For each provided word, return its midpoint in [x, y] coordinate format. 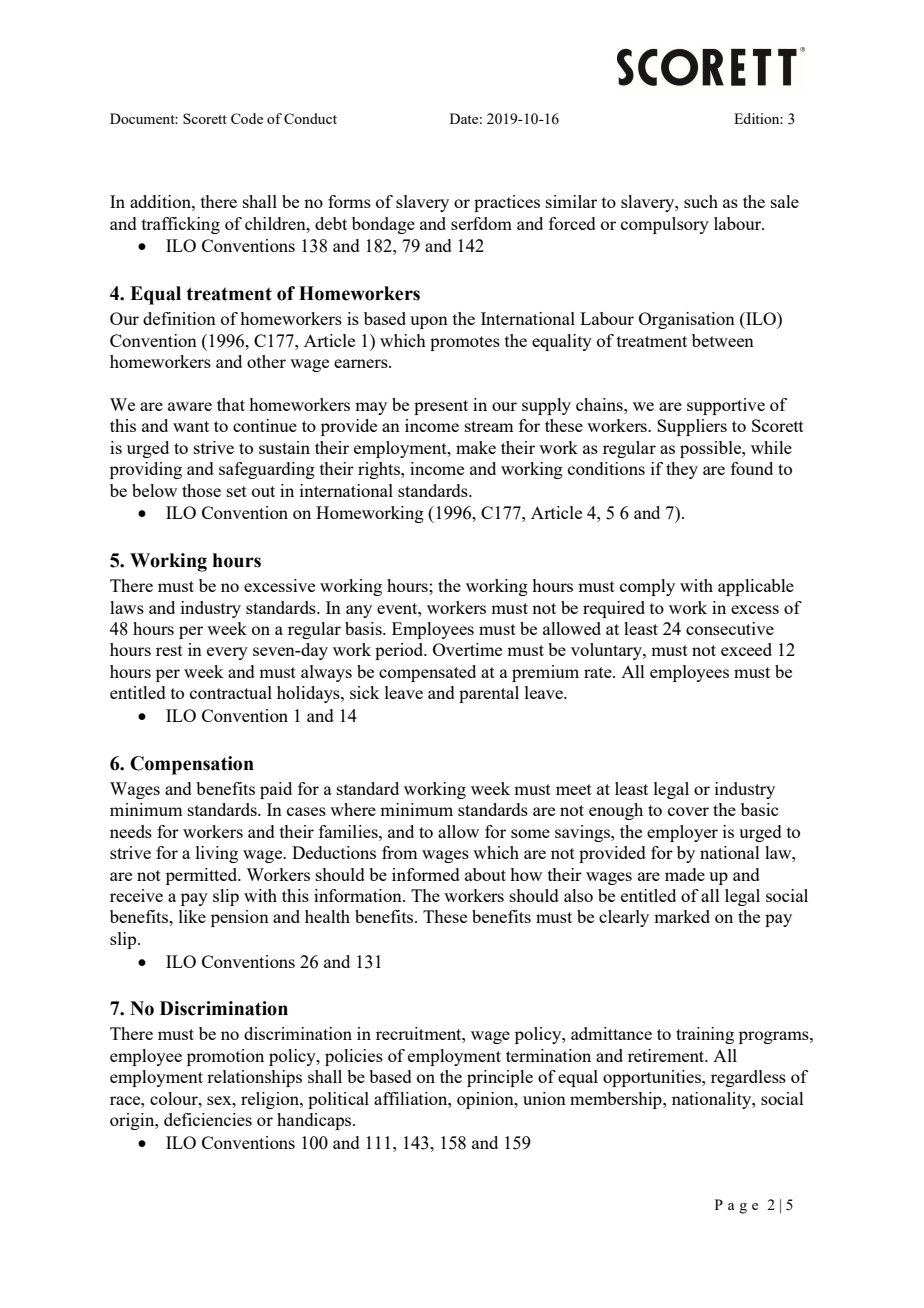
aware [190, 406]
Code [247, 118]
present [441, 407]
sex [220, 1100]
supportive [726, 406]
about [485, 874]
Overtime [467, 649]
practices [507, 203]
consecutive [730, 628]
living [217, 854]
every [227, 653]
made [685, 874]
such [701, 201]
